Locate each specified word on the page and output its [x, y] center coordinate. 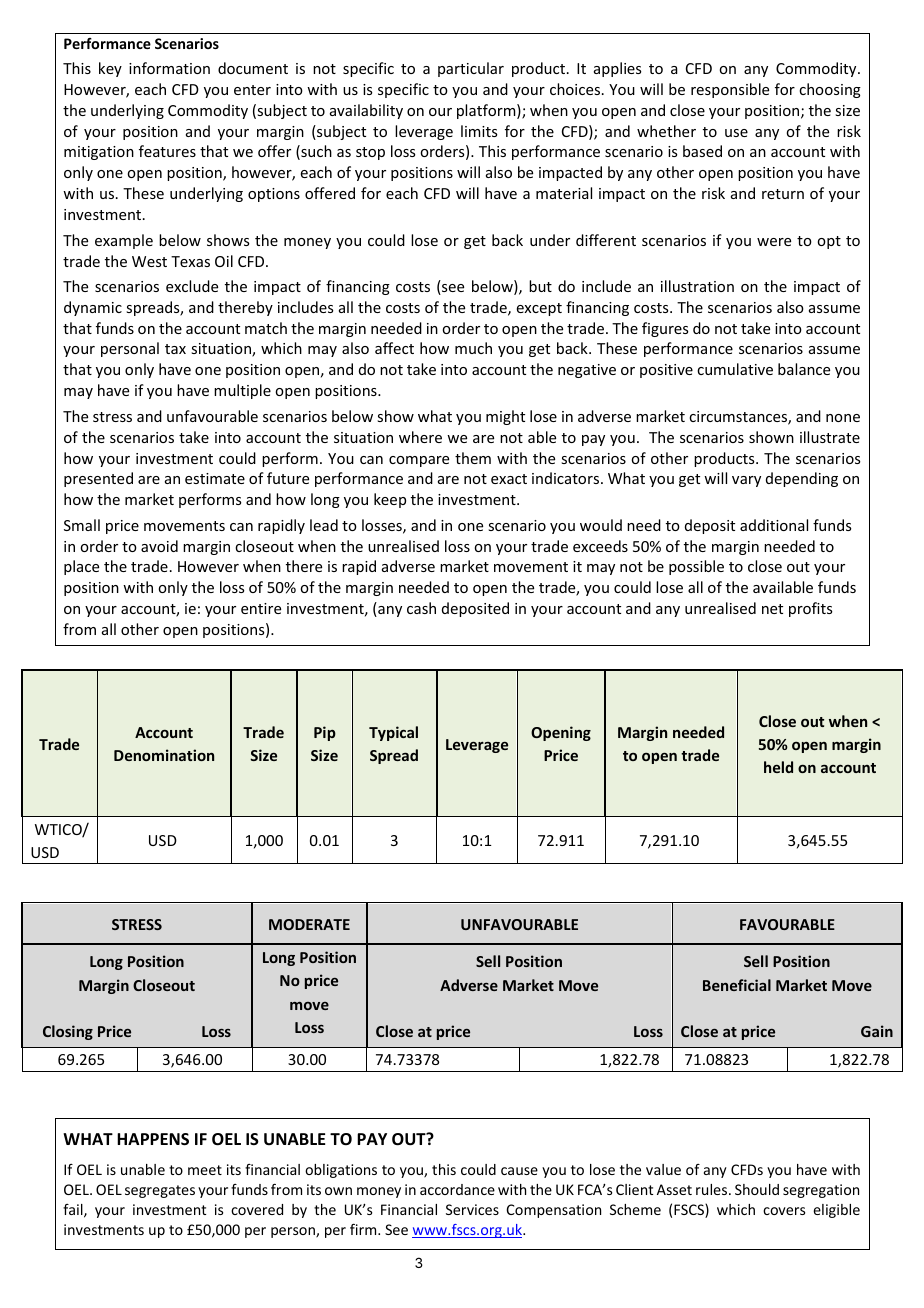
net [772, 609]
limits [479, 131]
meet [205, 1170]
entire [261, 608]
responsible [730, 90]
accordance [457, 1189]
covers [784, 1211]
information [169, 68]
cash [421, 608]
